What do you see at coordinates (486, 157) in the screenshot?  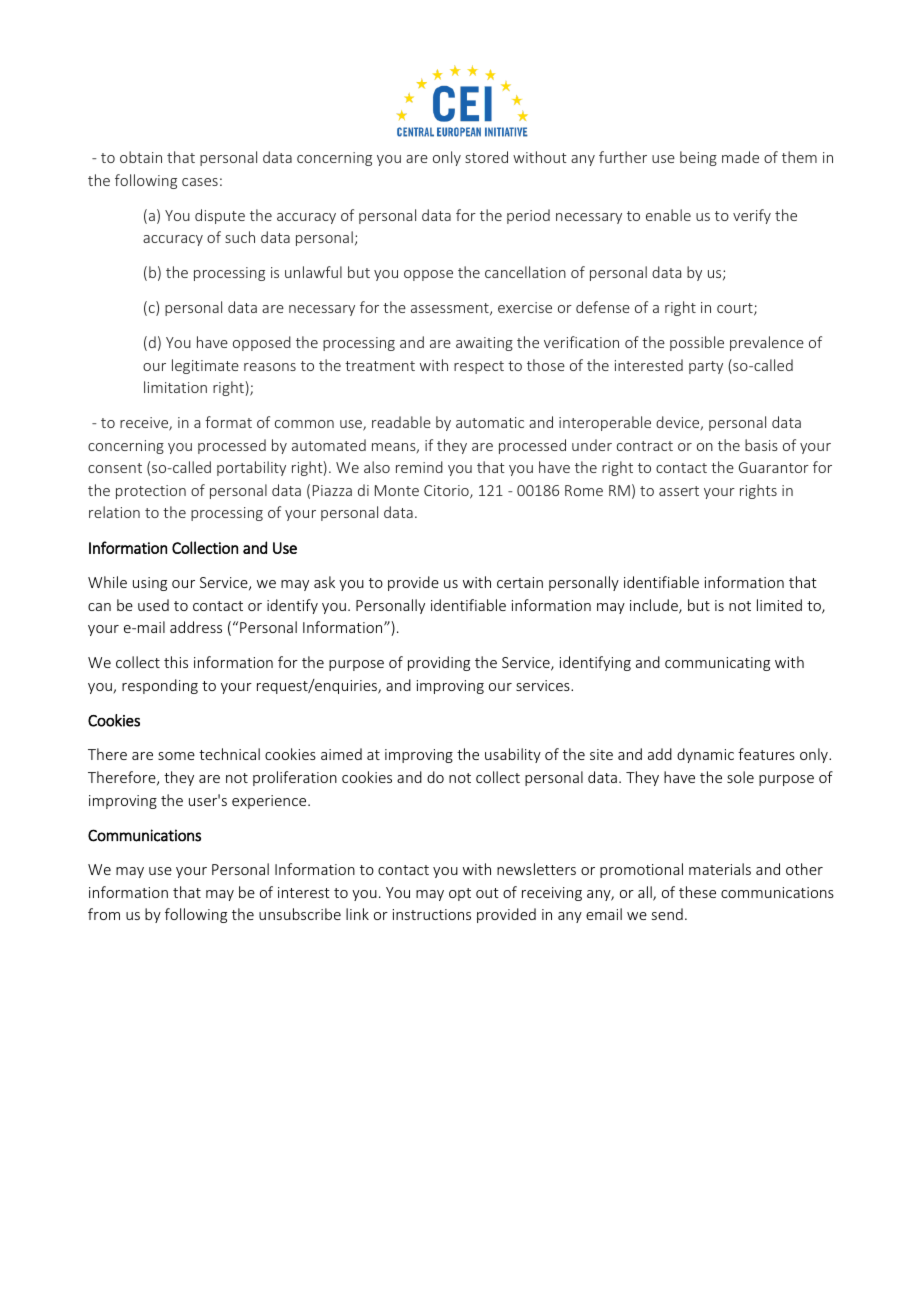 I see `stored` at bounding box center [486, 157].
